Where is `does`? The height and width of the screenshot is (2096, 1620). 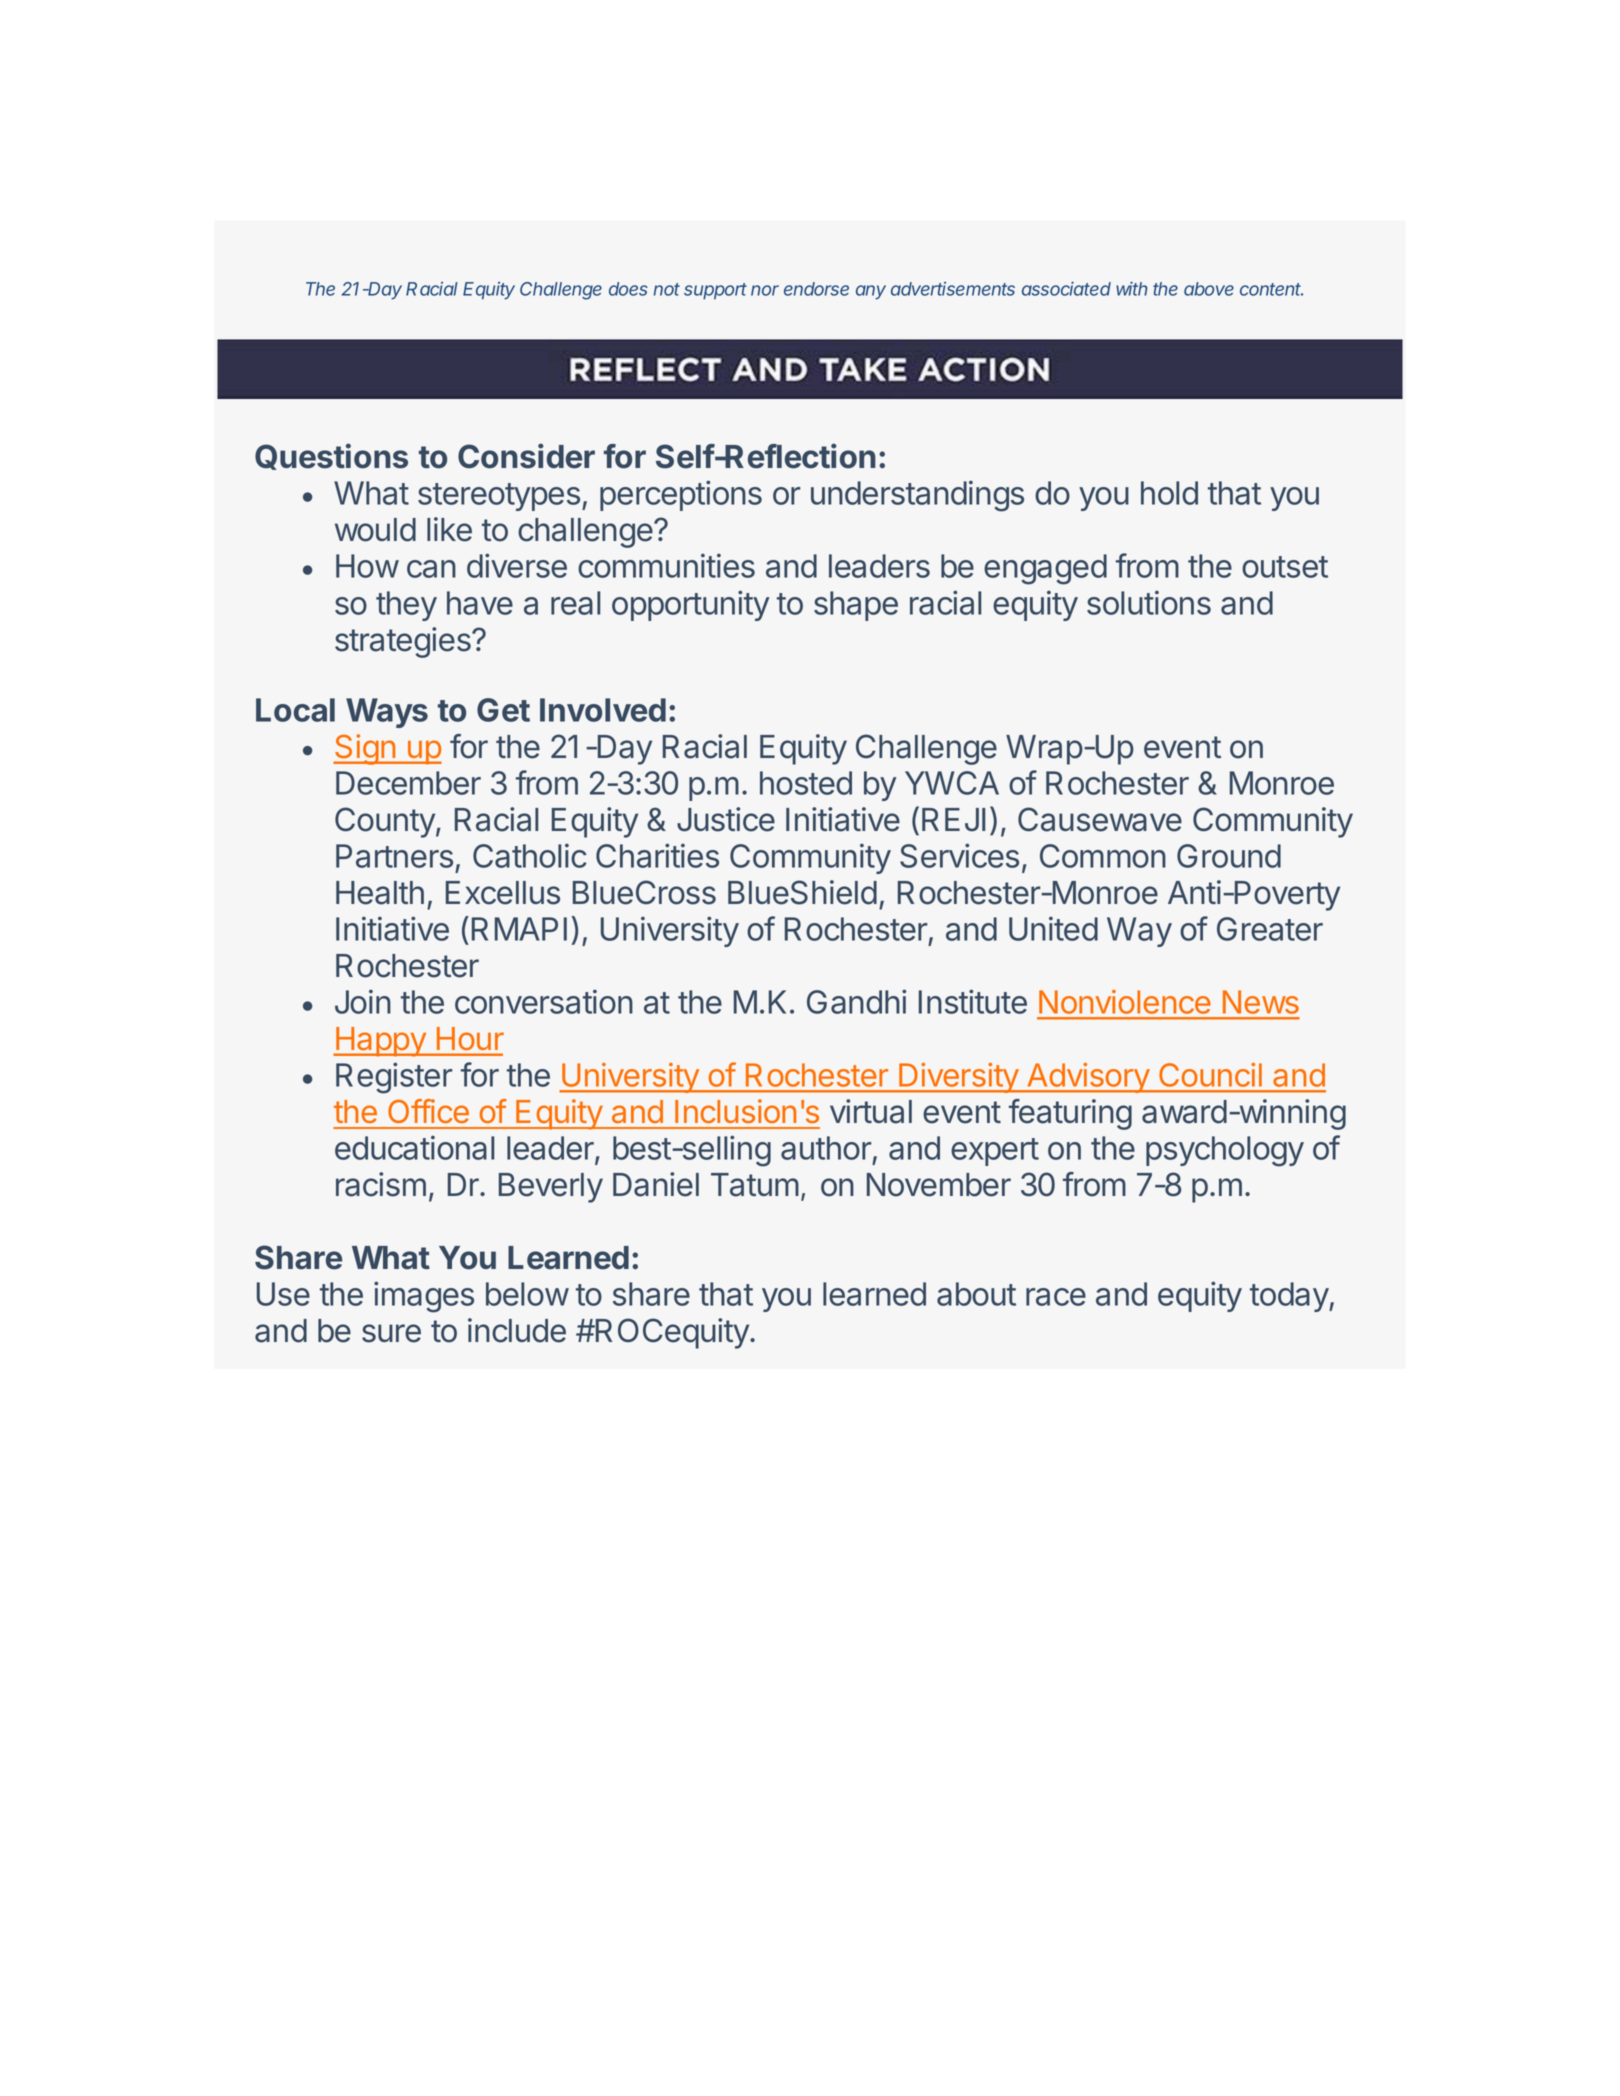 does is located at coordinates (628, 289).
